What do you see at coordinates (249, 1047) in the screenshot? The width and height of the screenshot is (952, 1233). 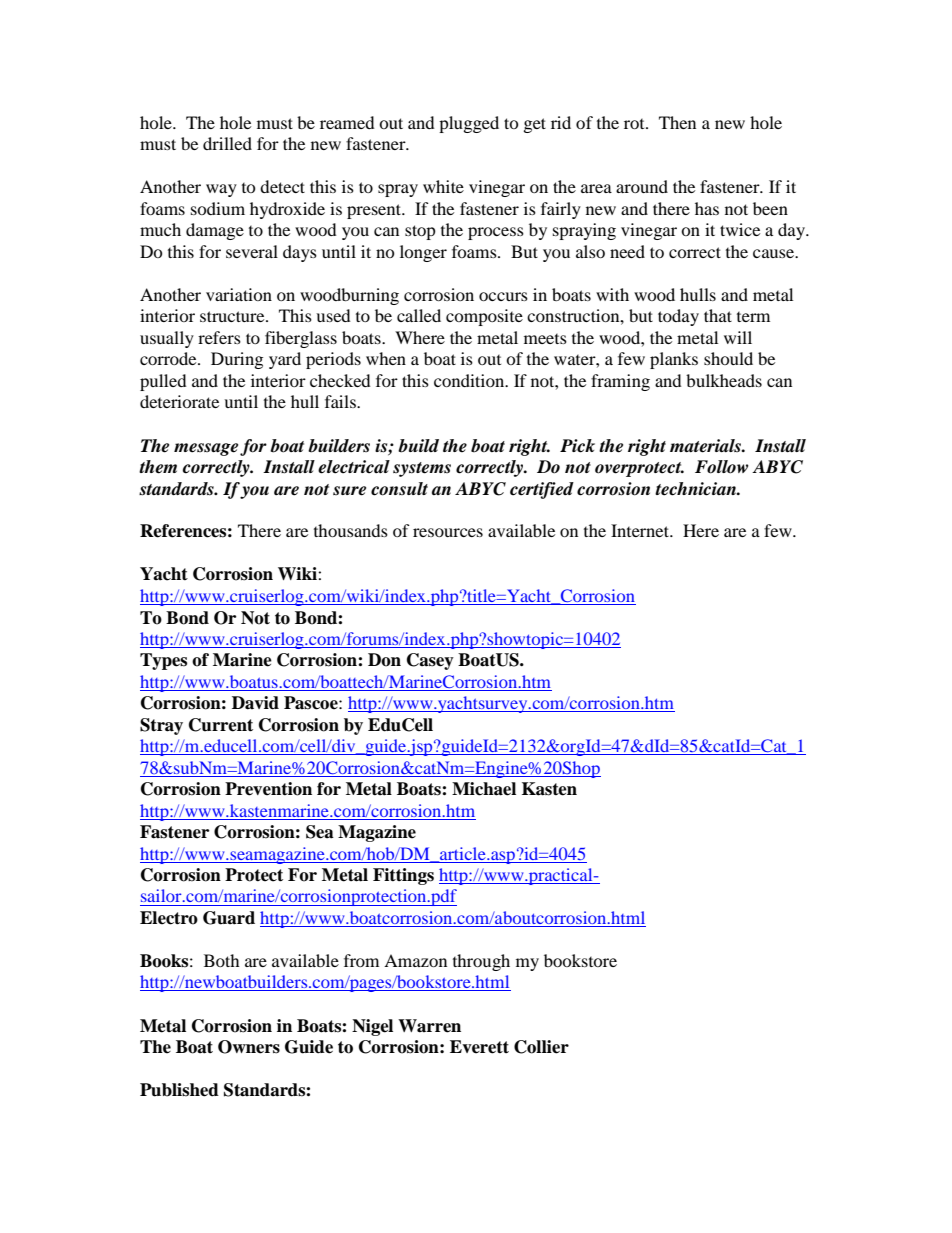 I see `Owners` at bounding box center [249, 1047].
